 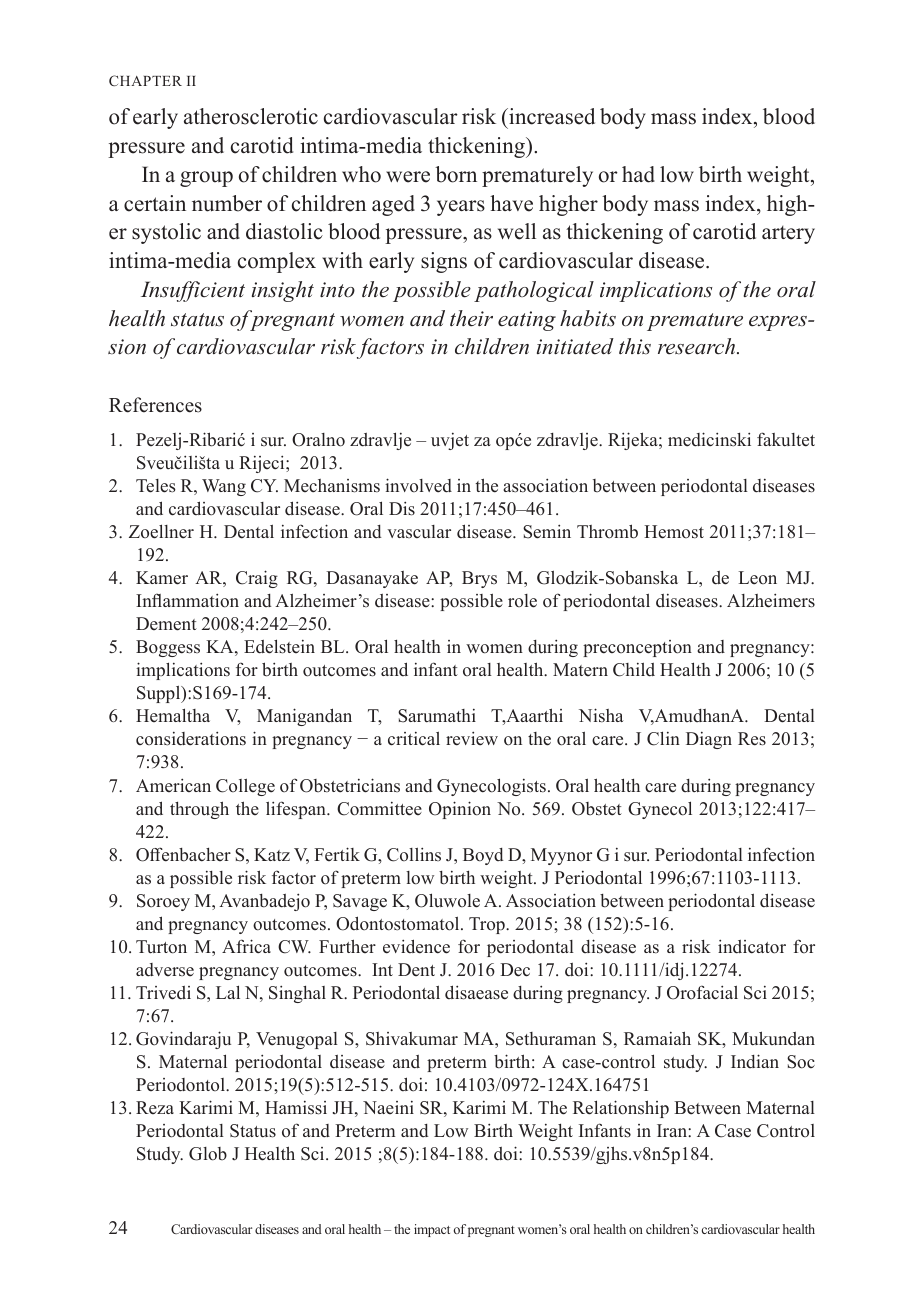 What do you see at coordinates (251, 116) in the image?
I see `atherosclerotic` at bounding box center [251, 116].
